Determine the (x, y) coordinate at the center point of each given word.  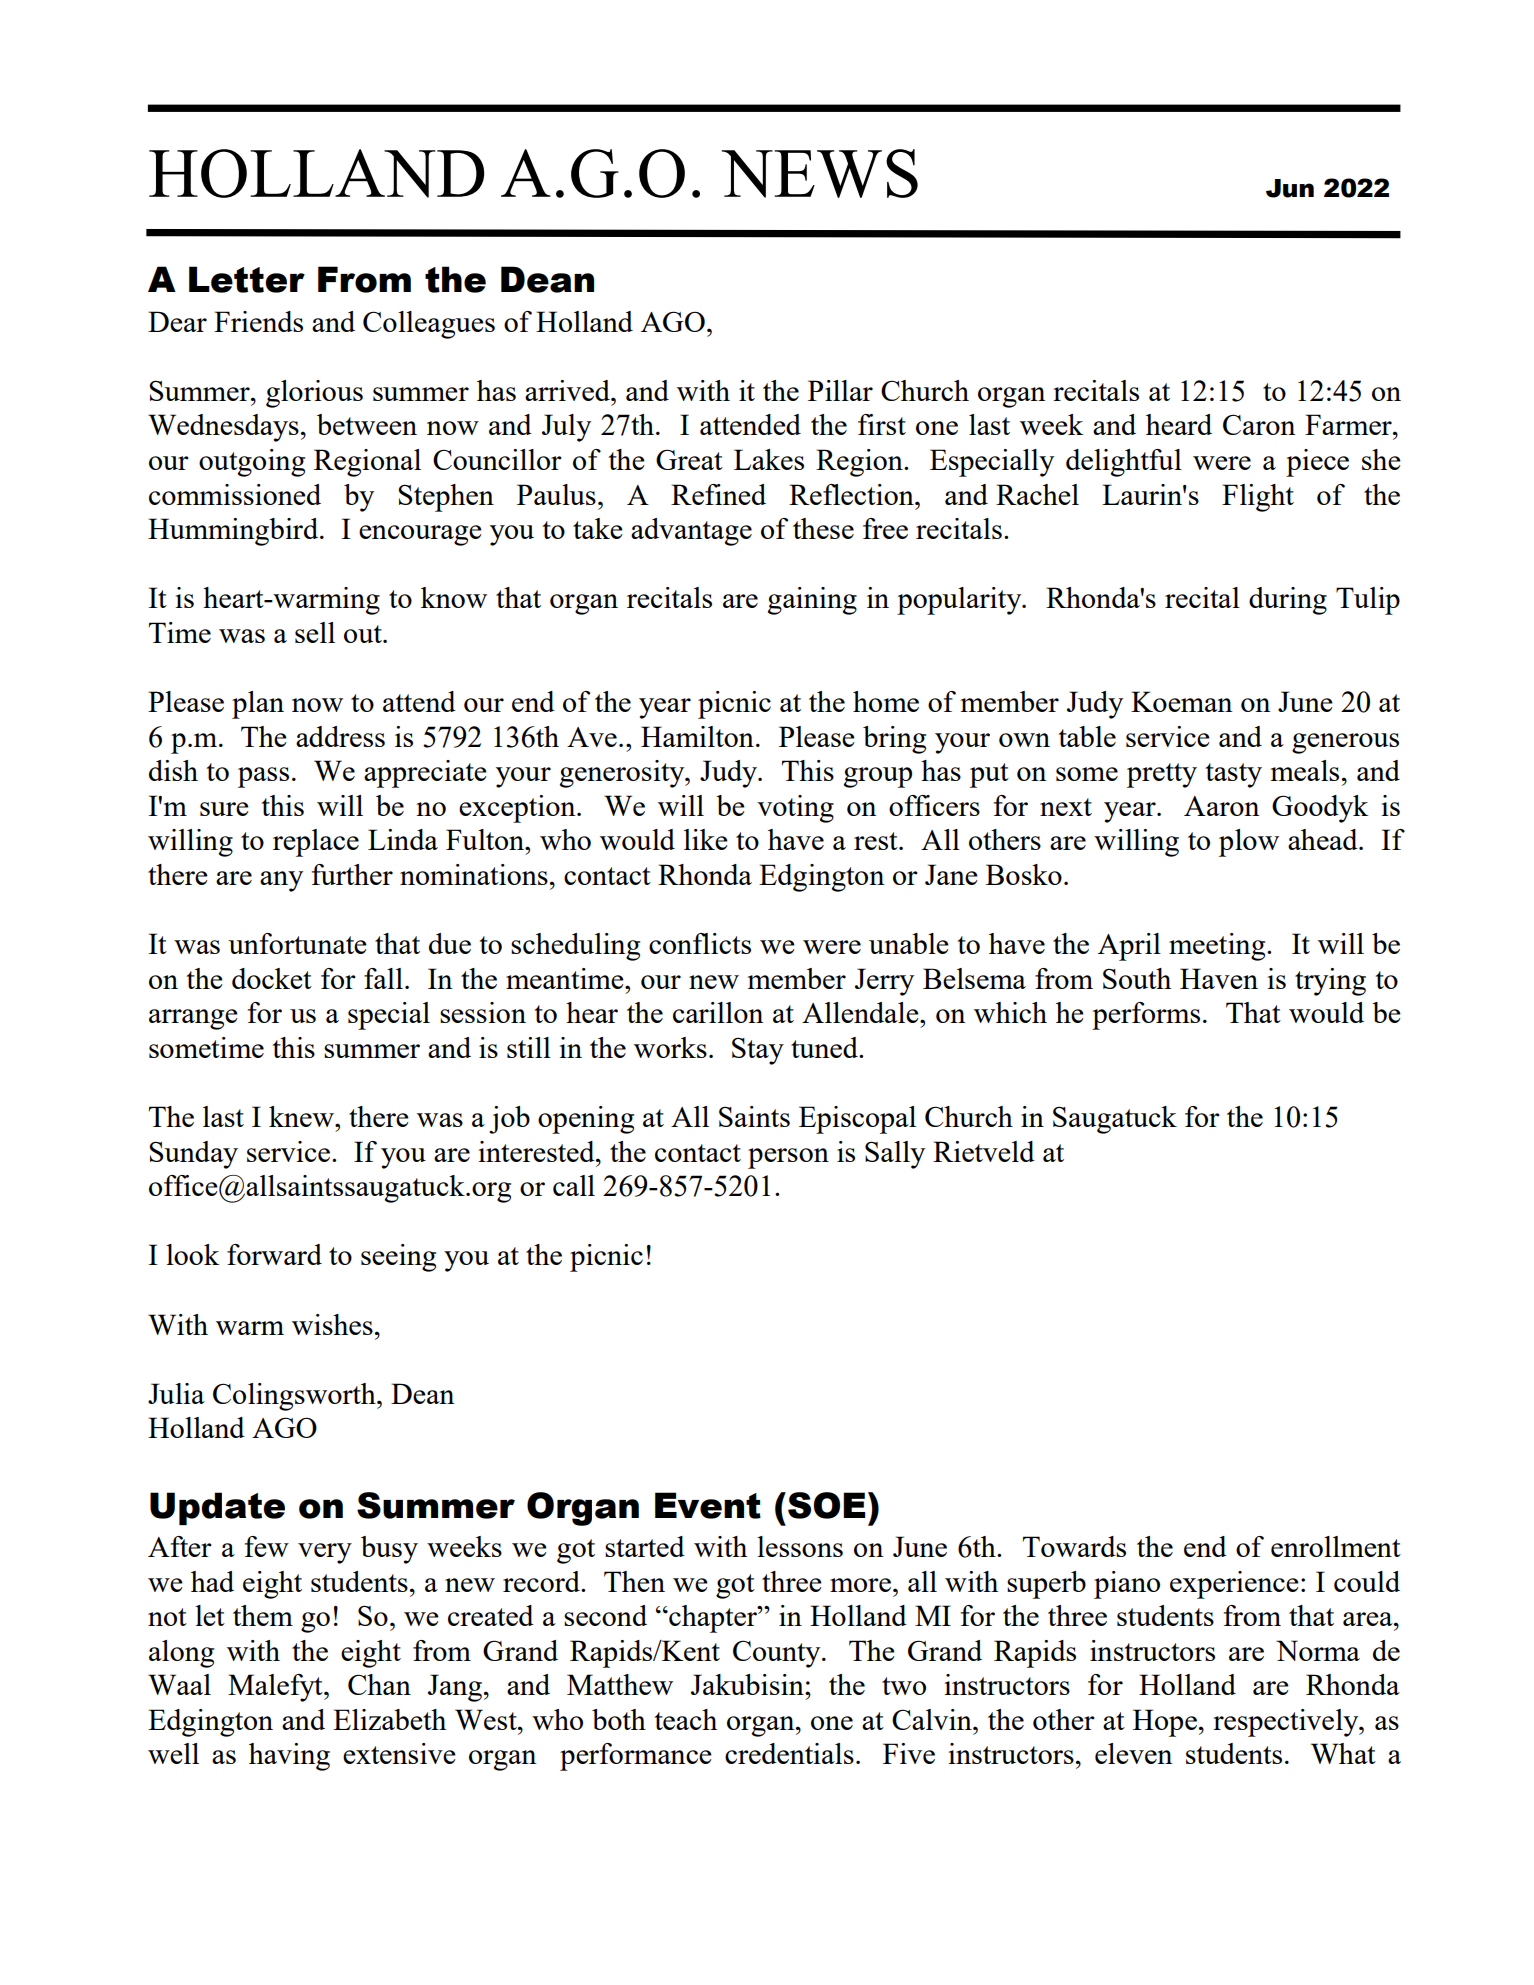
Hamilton (697, 736)
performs (1146, 1016)
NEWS (820, 173)
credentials (789, 1753)
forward (274, 1254)
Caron (1259, 424)
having (289, 1757)
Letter (247, 279)
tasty (1234, 775)
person (788, 1158)
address (340, 736)
